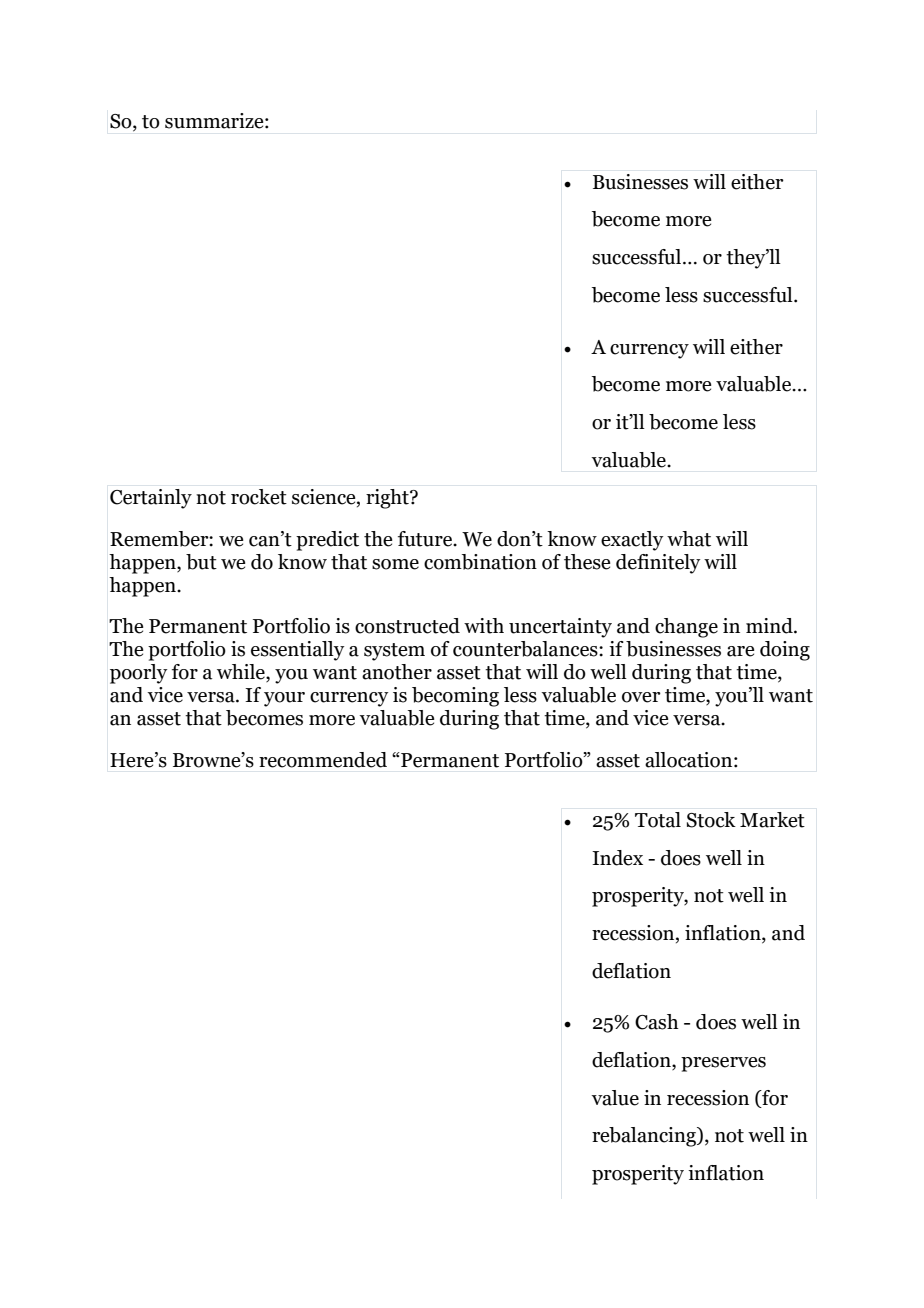  What do you see at coordinates (658, 820) in the screenshot?
I see `Total` at bounding box center [658, 820].
